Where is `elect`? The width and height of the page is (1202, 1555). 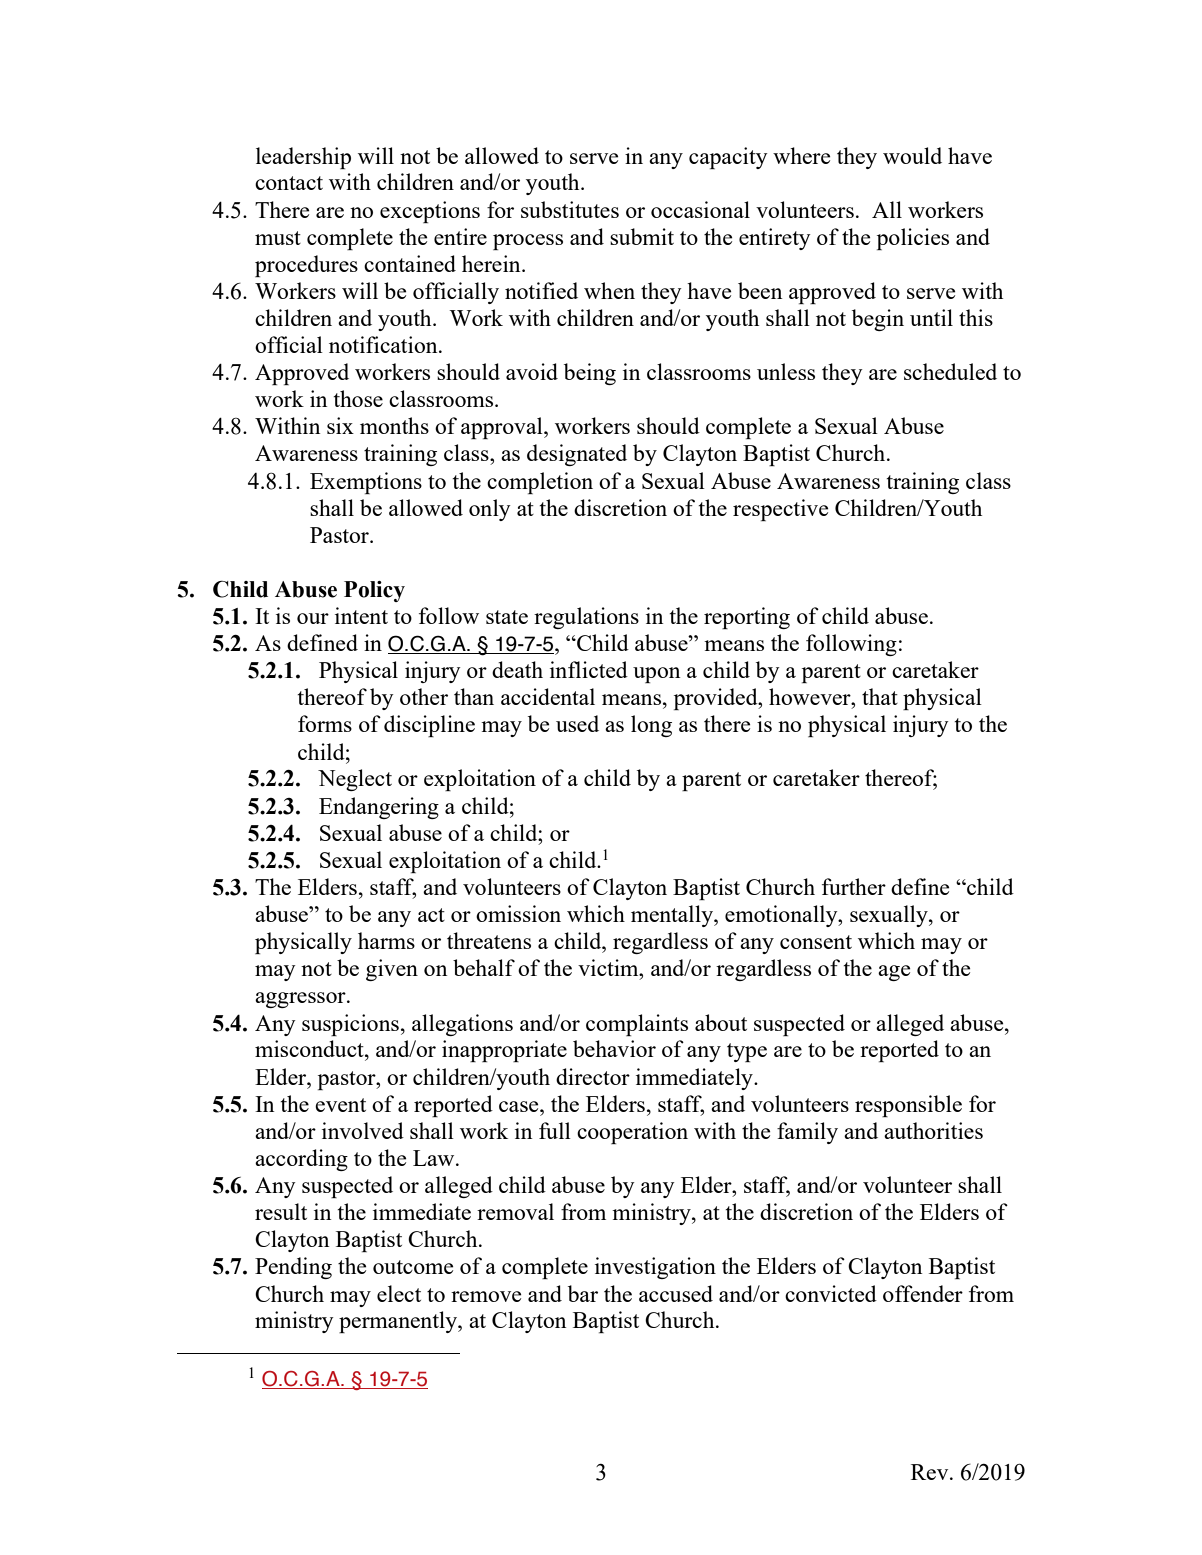
elect is located at coordinates (399, 1293).
